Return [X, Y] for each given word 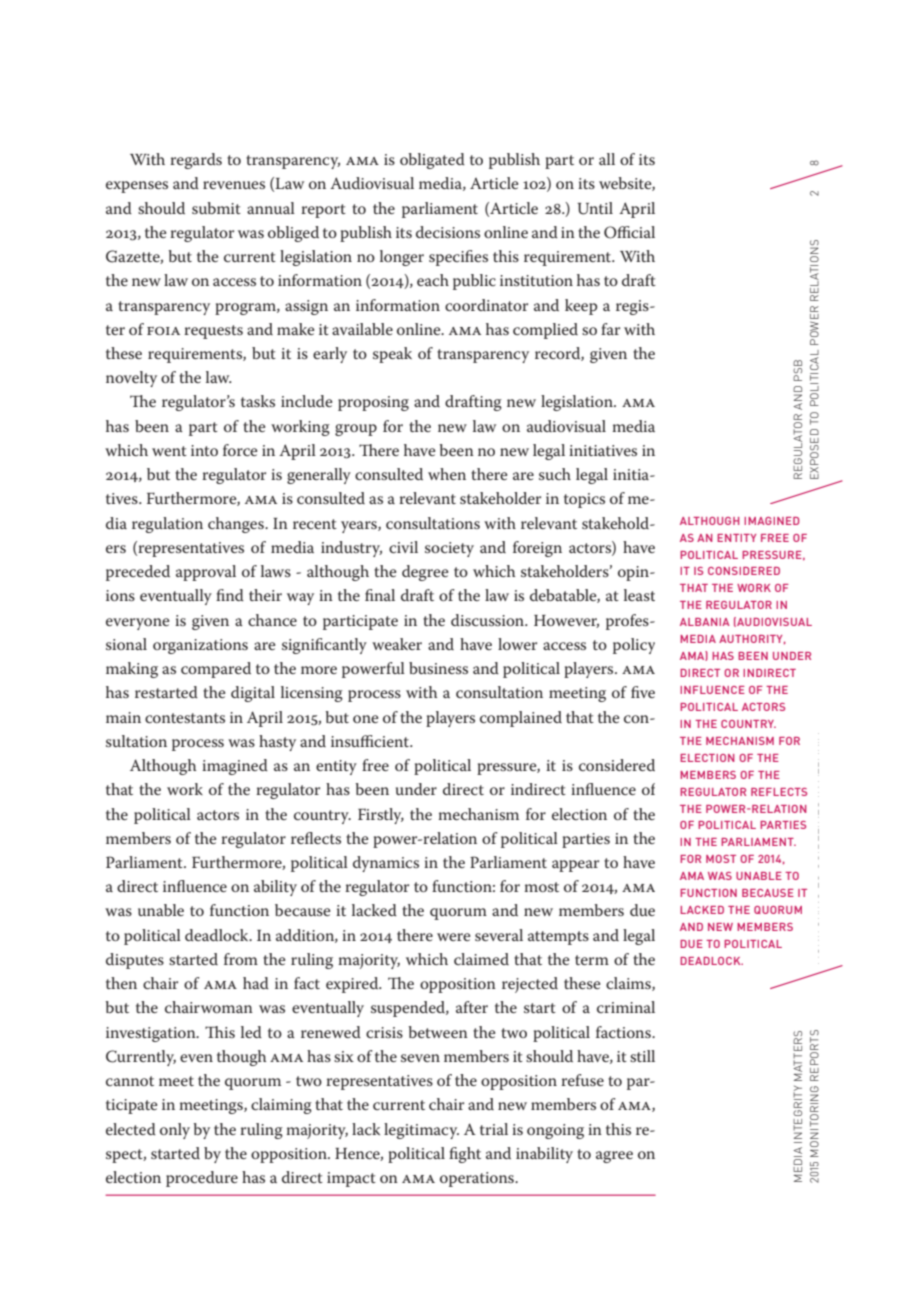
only [175, 1131]
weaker [397, 644]
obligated [432, 161]
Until [595, 208]
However [566, 621]
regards [196, 161]
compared [216, 670]
